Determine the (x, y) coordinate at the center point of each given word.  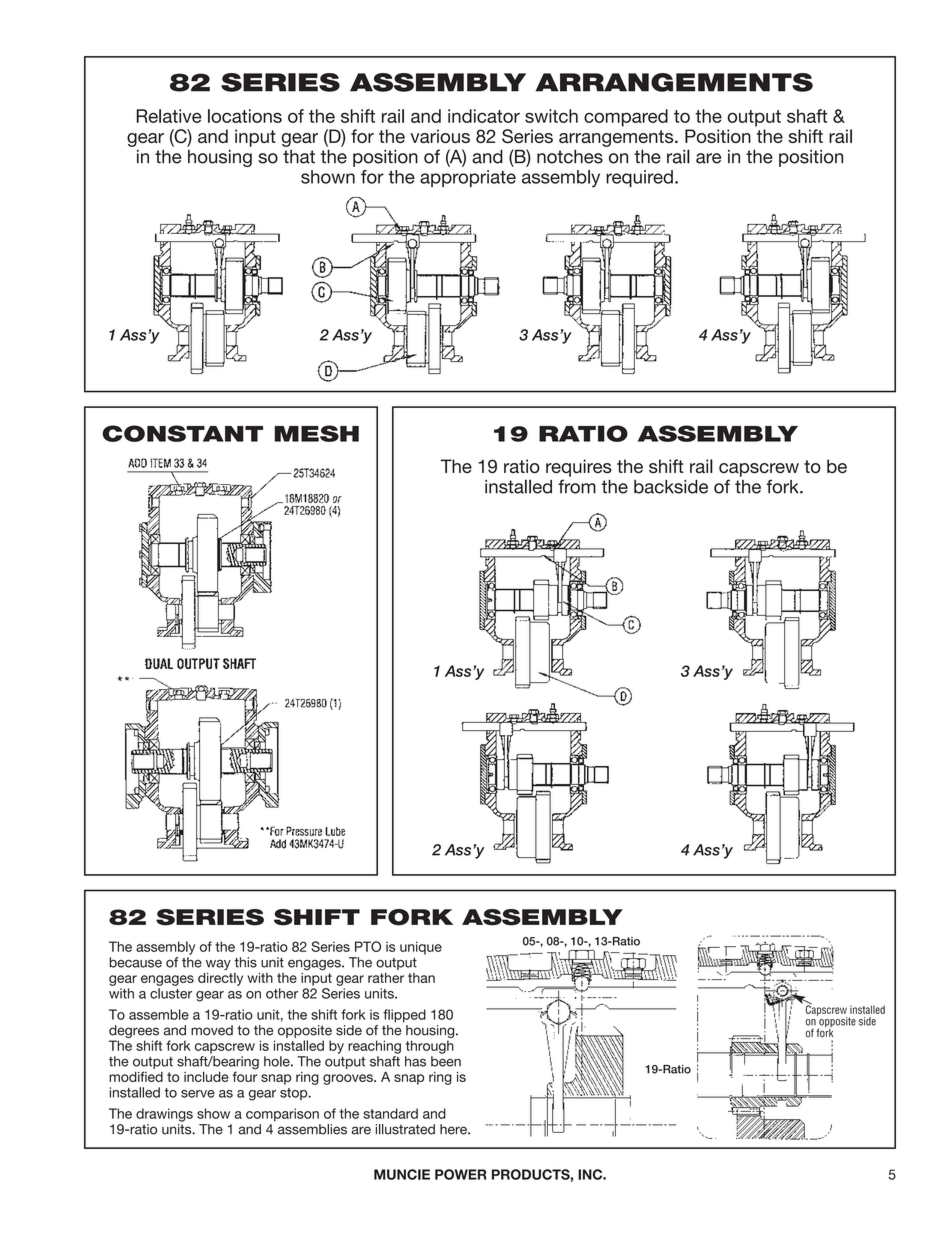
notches (570, 156)
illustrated (405, 1129)
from (577, 486)
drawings (164, 1115)
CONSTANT (182, 433)
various (440, 136)
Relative (169, 116)
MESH (316, 433)
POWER (460, 1174)
